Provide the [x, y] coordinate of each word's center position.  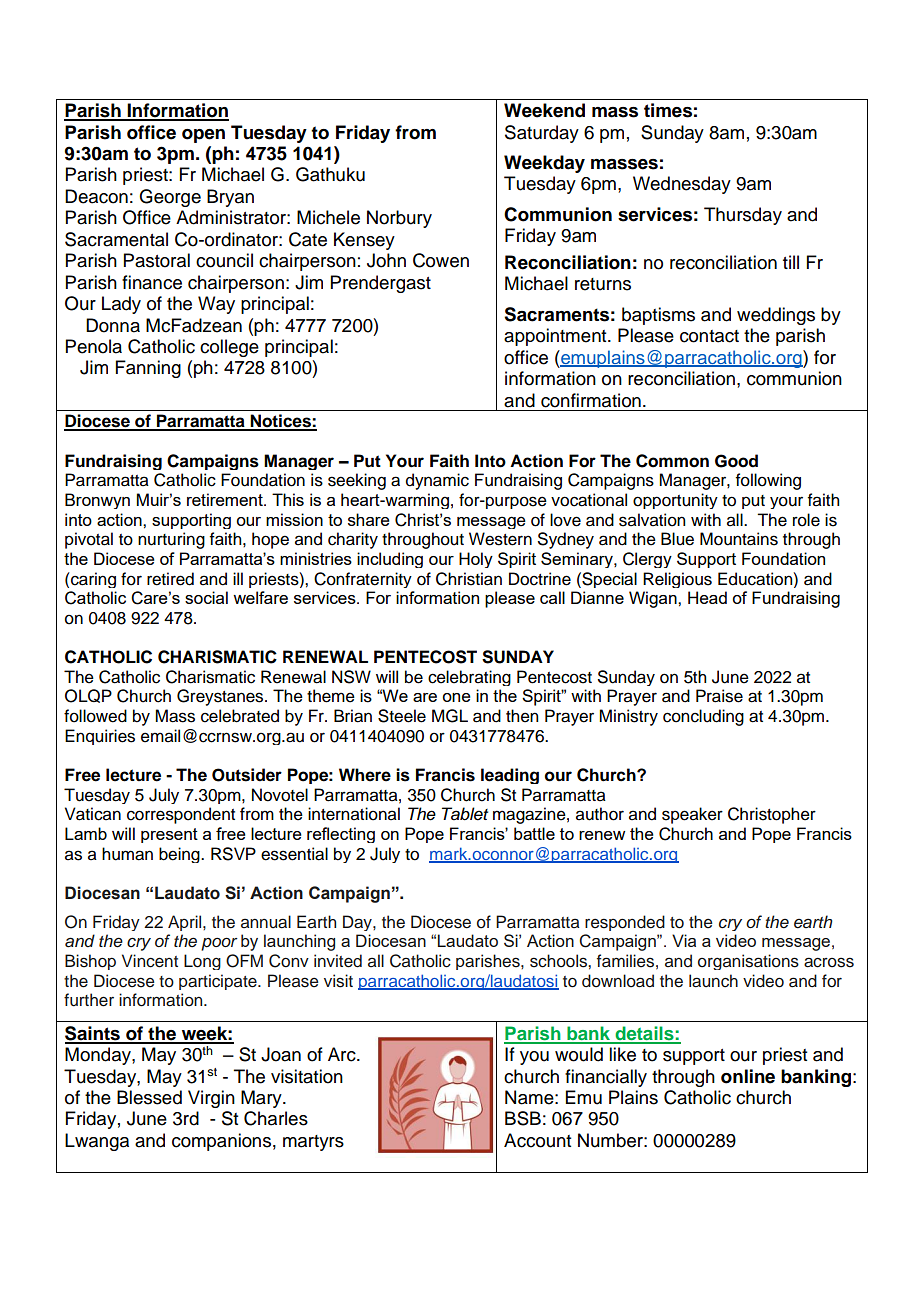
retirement [226, 499]
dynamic [437, 481]
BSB [523, 1118]
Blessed [149, 1097]
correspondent [181, 815]
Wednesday [682, 185]
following [768, 481]
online [748, 1076]
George [170, 198]
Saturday [542, 134]
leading [510, 776]
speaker [692, 815]
